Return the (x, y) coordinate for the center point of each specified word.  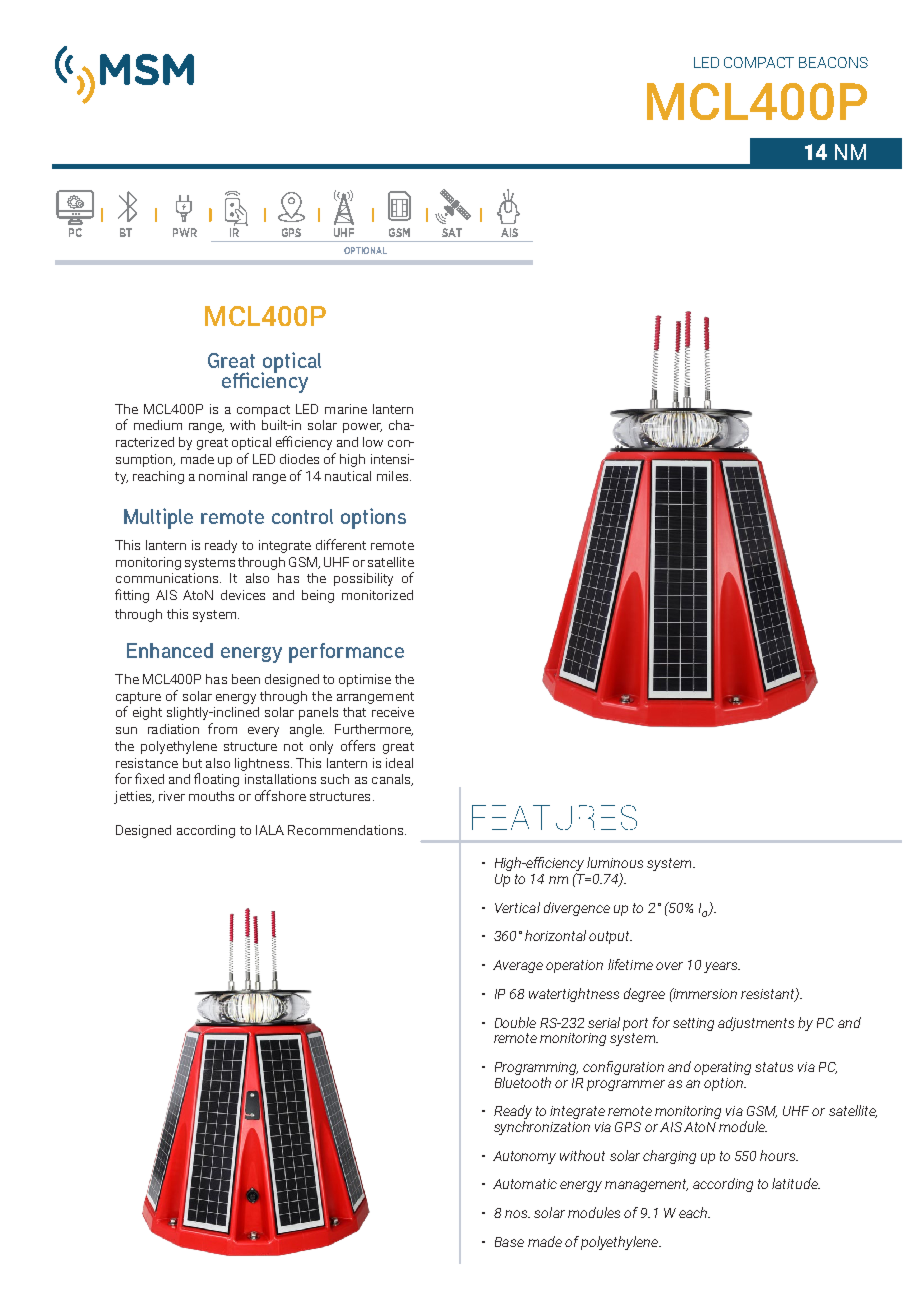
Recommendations (345, 830)
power (362, 428)
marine (346, 409)
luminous (615, 862)
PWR (185, 232)
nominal (223, 476)
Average (518, 966)
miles (394, 476)
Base (509, 1242)
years (722, 967)
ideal (399, 763)
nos (517, 1214)
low (373, 442)
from (222, 728)
